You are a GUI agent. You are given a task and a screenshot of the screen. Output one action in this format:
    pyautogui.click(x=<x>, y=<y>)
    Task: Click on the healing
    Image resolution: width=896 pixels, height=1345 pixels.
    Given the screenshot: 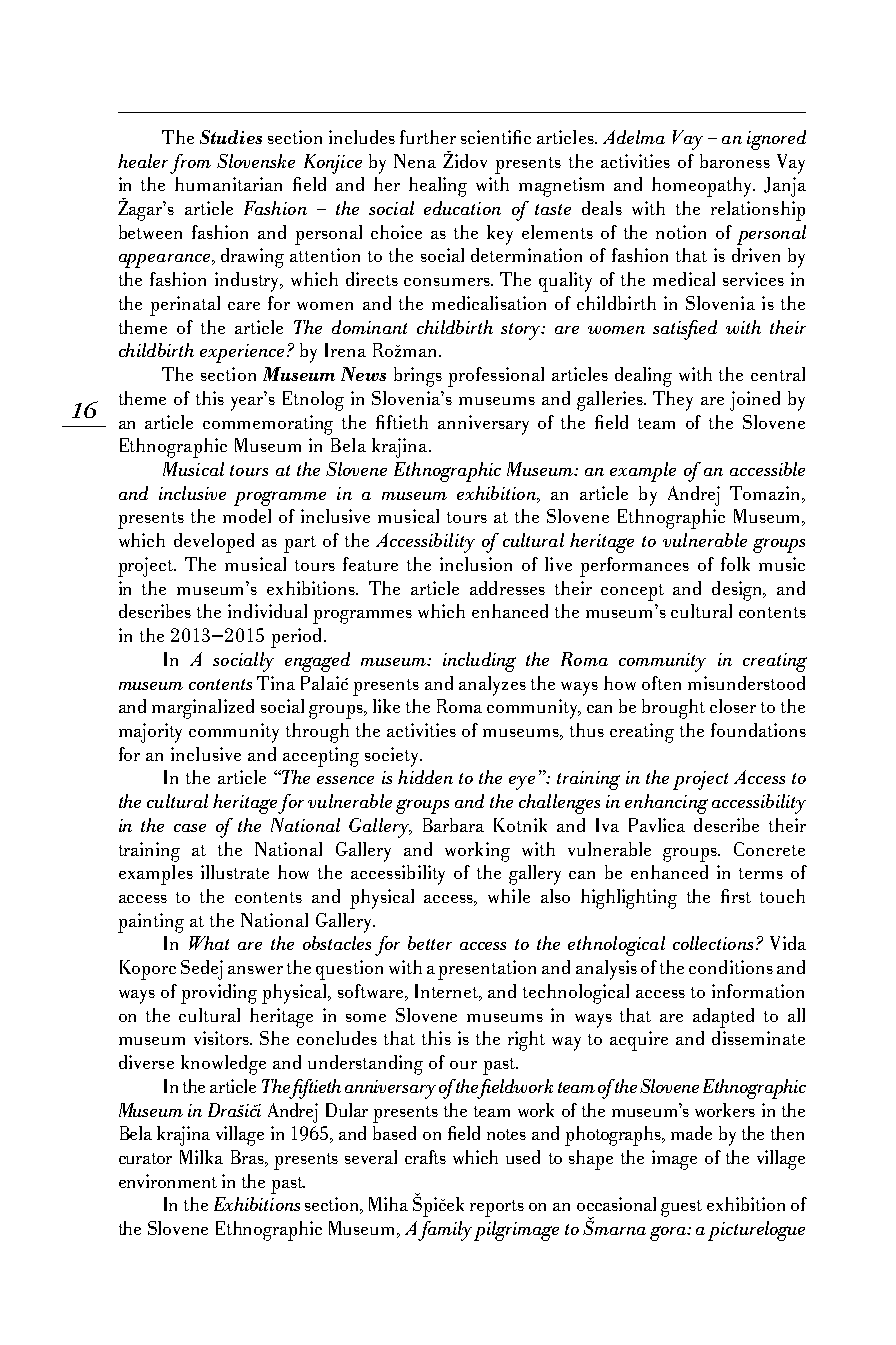 What is the action you would take?
    pyautogui.click(x=438, y=187)
